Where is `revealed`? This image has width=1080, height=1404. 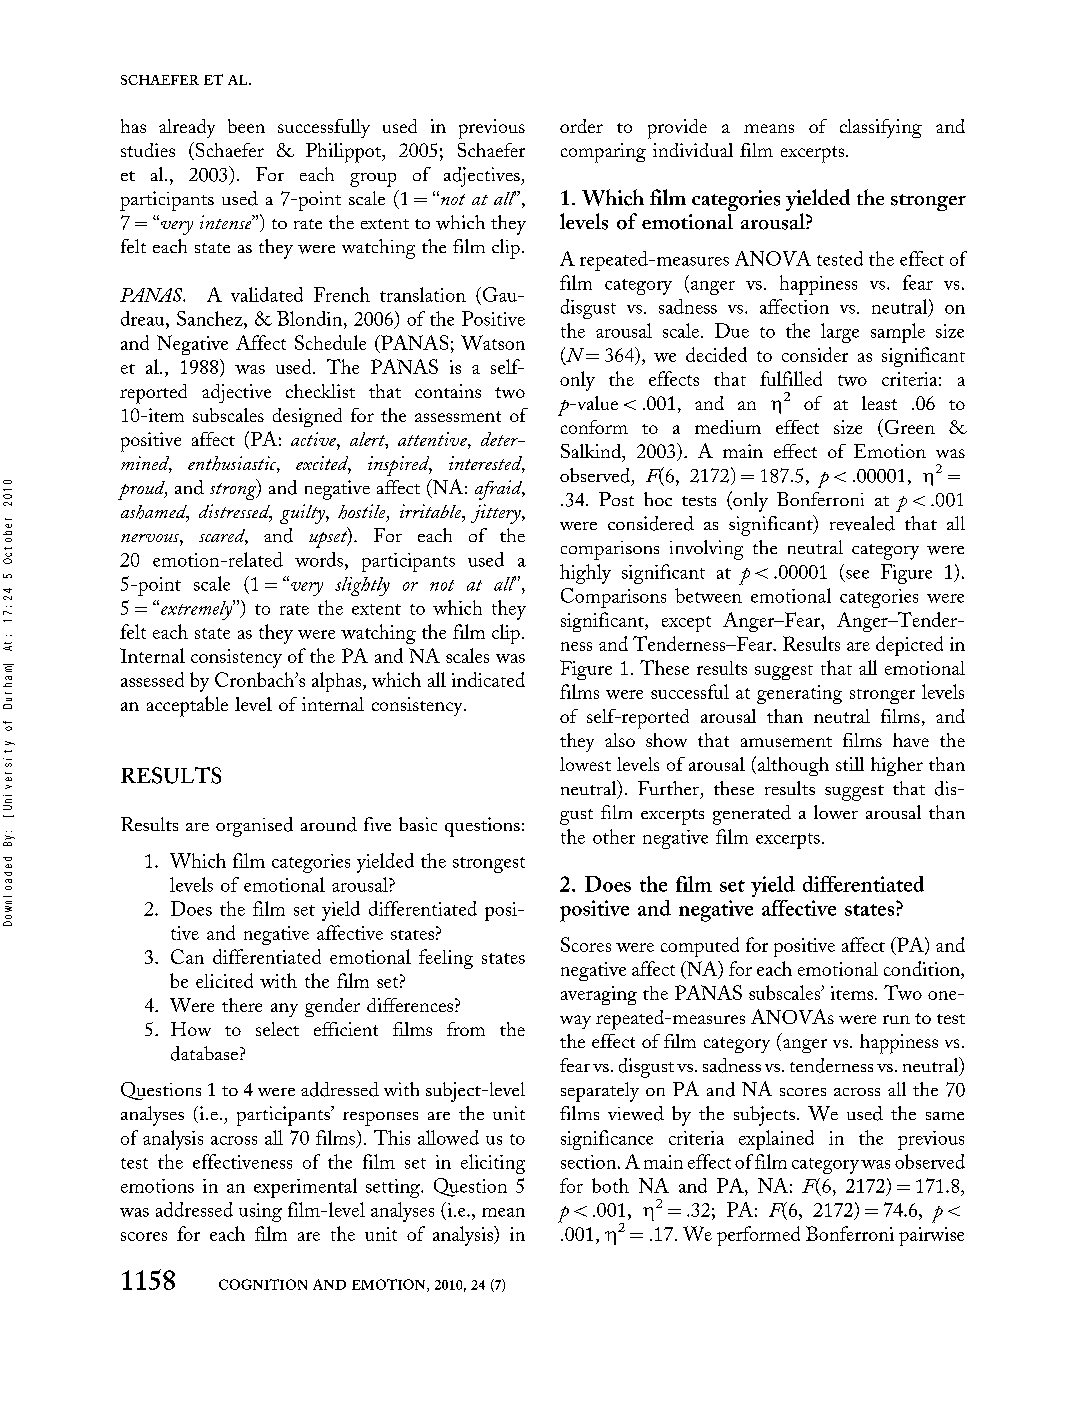
revealed is located at coordinates (862, 523).
